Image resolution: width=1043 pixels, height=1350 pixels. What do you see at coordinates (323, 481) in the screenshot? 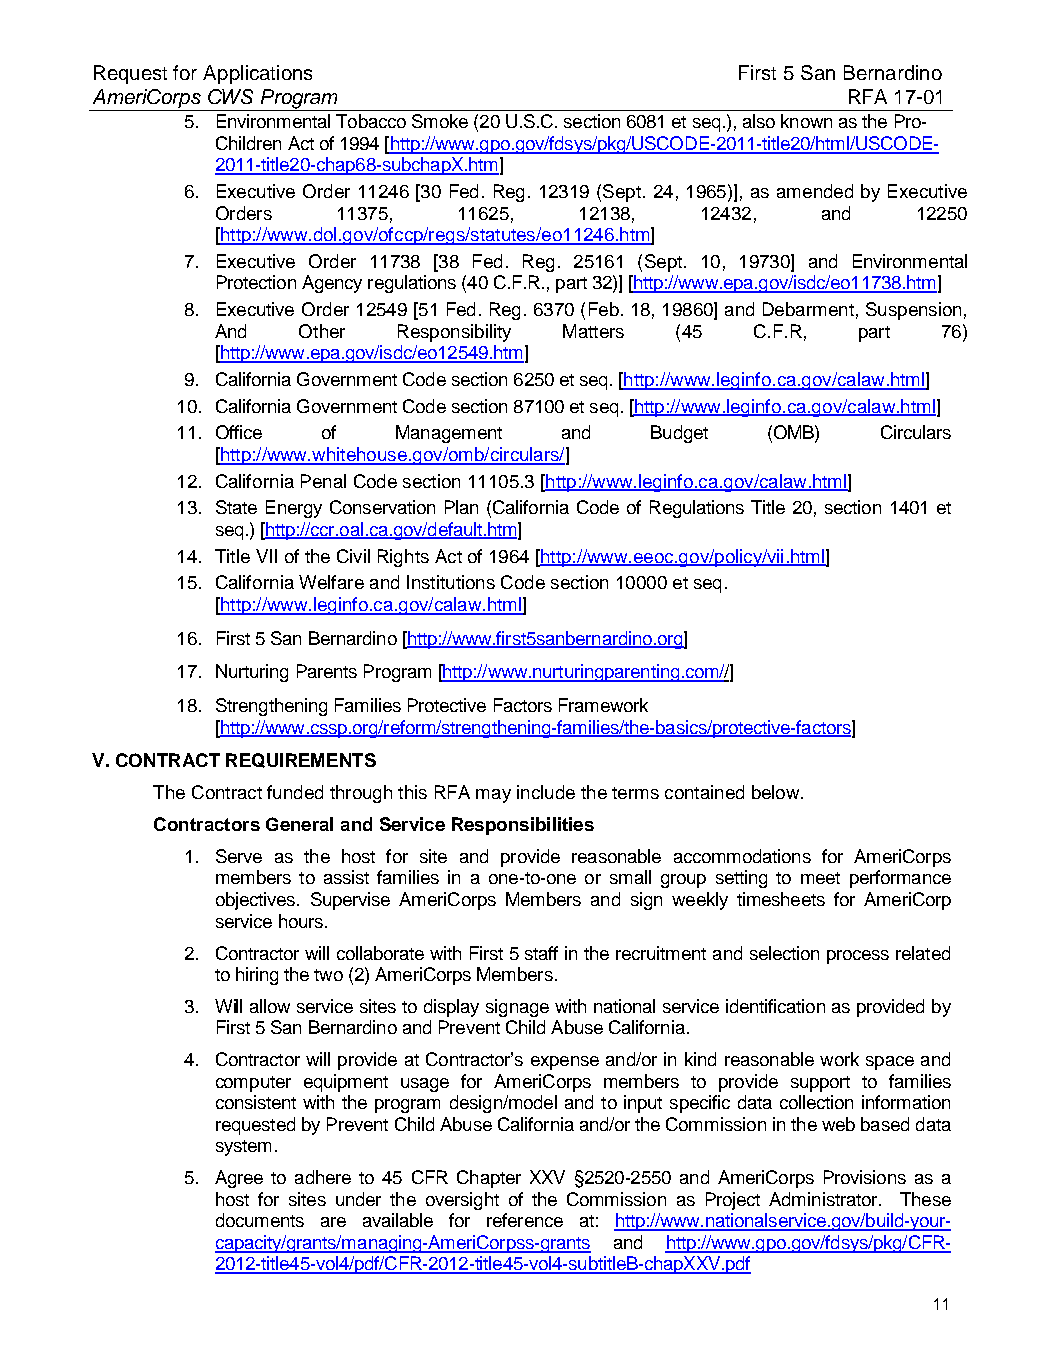
I see `Penal` at bounding box center [323, 481].
